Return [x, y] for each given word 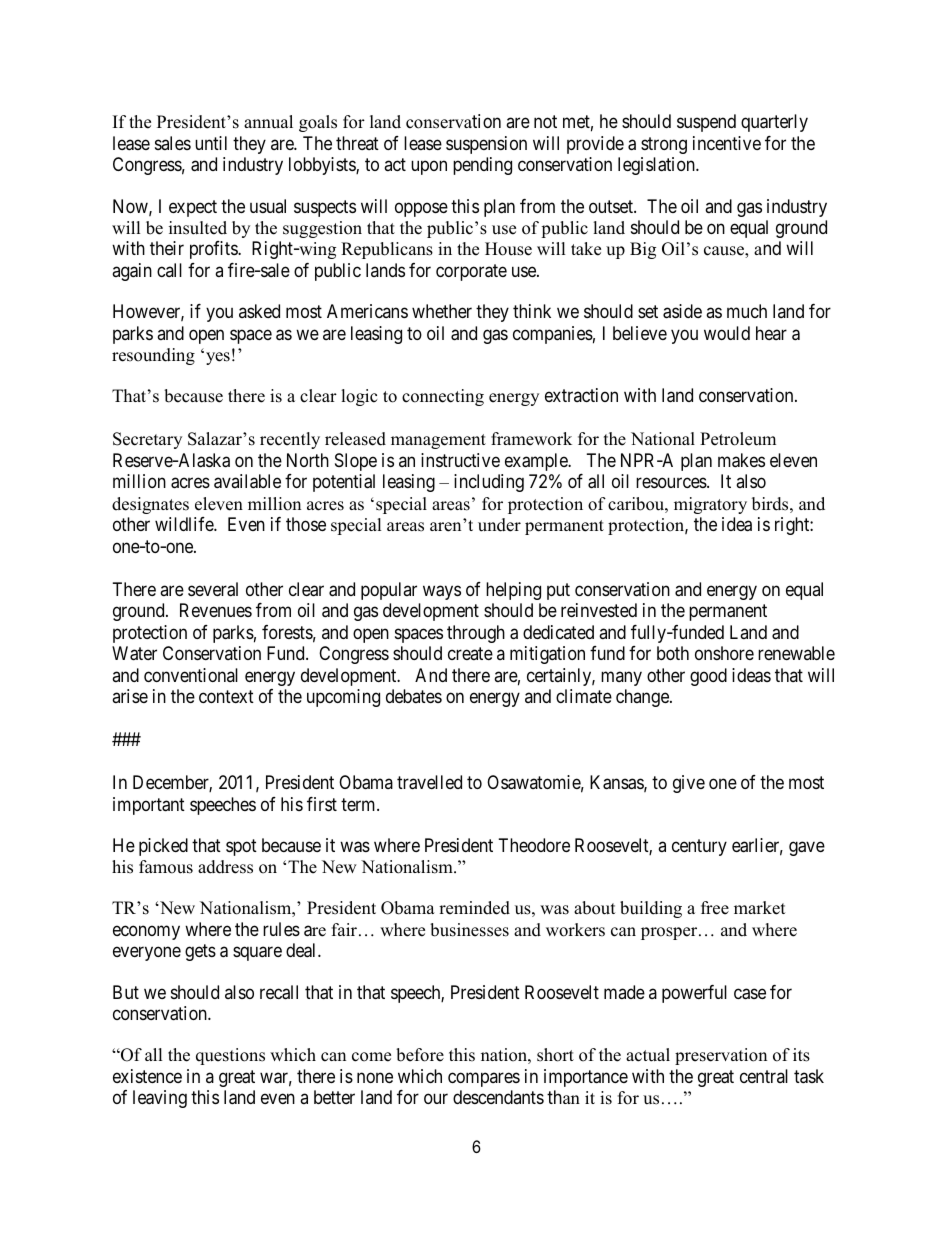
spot [241, 847]
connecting [443, 397]
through [476, 634]
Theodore [534, 845]
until [211, 143]
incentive [727, 143]
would [727, 333]
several [213, 589]
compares [484, 1079]
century [699, 847]
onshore [724, 653]
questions [230, 1056]
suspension [486, 145]
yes [218, 358]
